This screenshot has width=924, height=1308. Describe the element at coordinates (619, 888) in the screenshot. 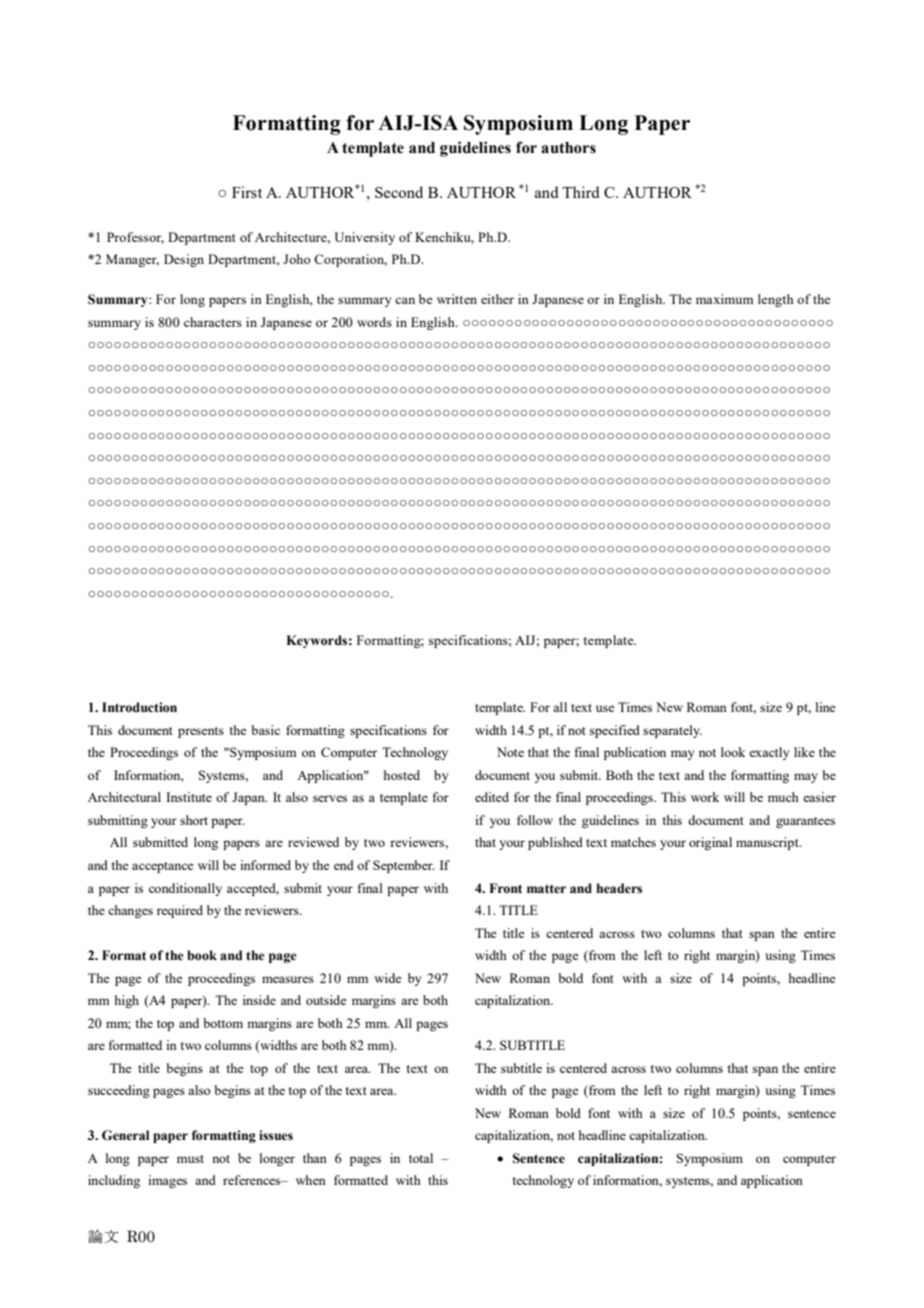

I see `headers` at that location.
